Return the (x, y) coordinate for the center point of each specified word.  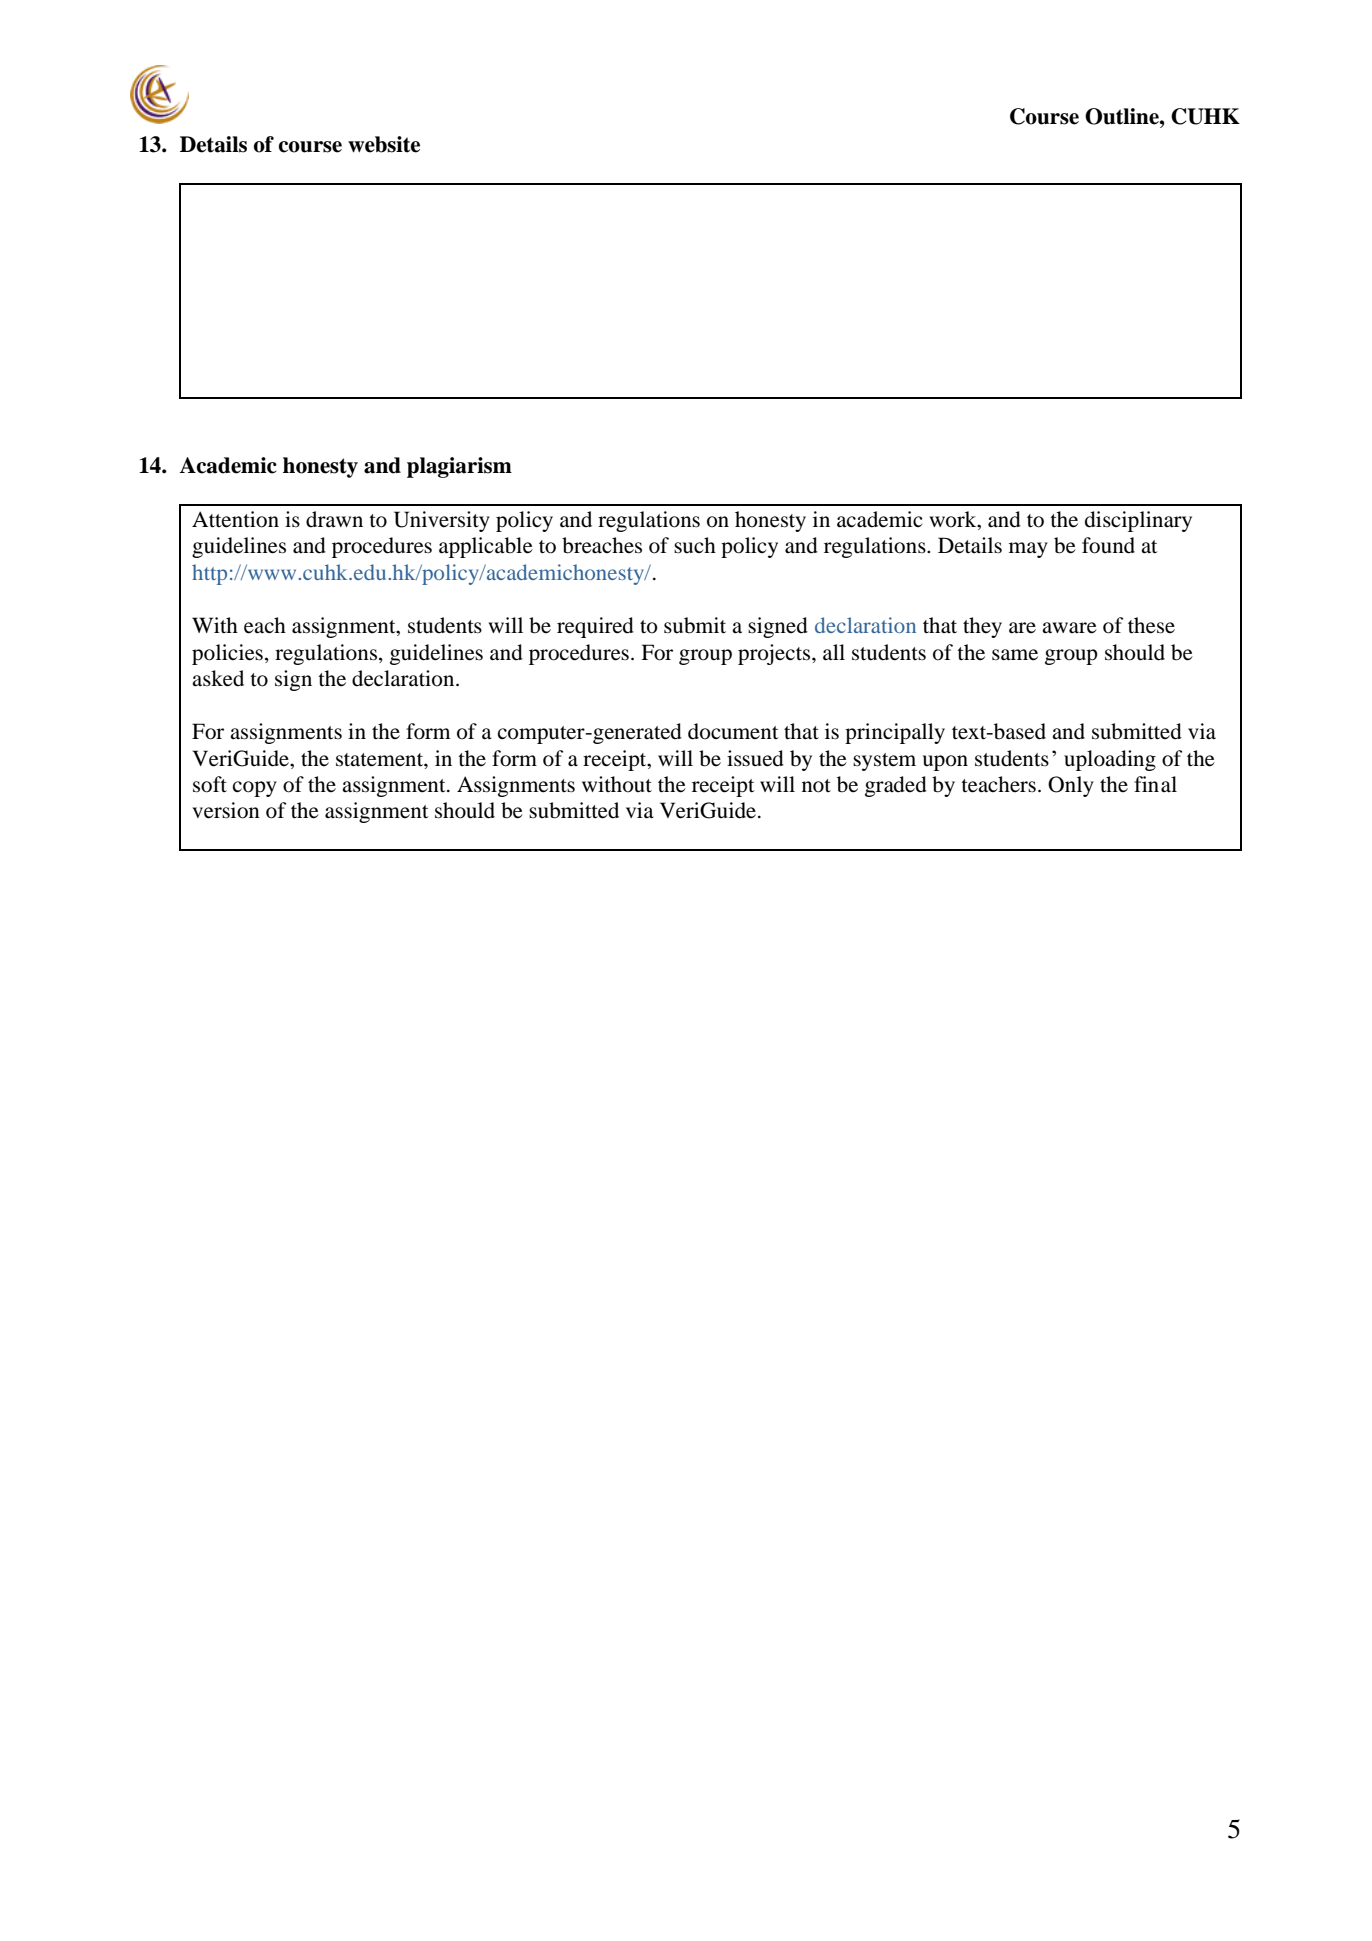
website (384, 144)
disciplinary (1138, 521)
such (695, 545)
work (954, 519)
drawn (334, 519)
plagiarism (459, 467)
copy (255, 789)
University (442, 521)
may (1028, 550)
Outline (1123, 116)
